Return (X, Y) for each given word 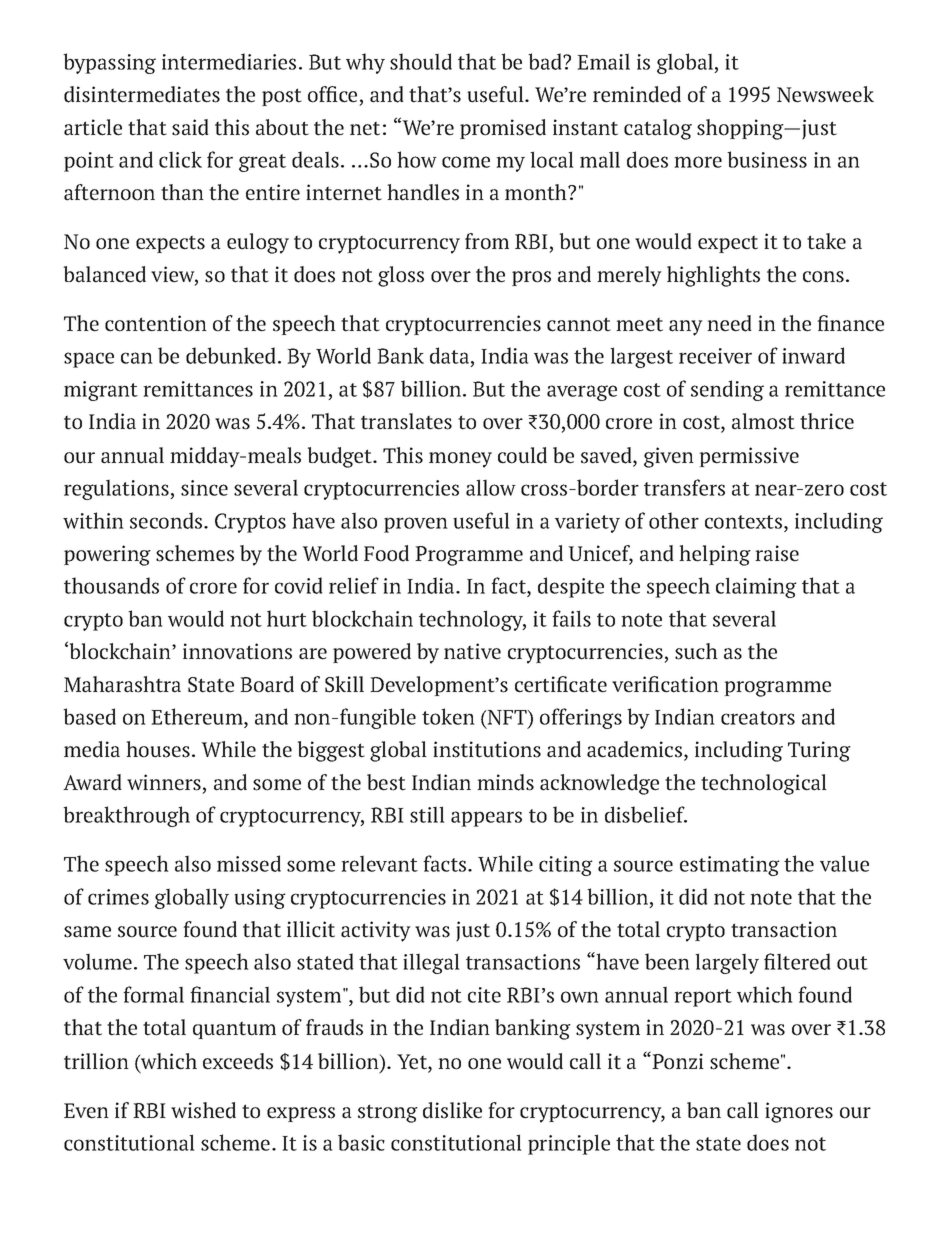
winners (164, 782)
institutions (487, 749)
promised (503, 129)
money (460, 460)
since (204, 488)
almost (763, 421)
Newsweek (825, 94)
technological (764, 784)
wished (203, 1110)
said (190, 127)
